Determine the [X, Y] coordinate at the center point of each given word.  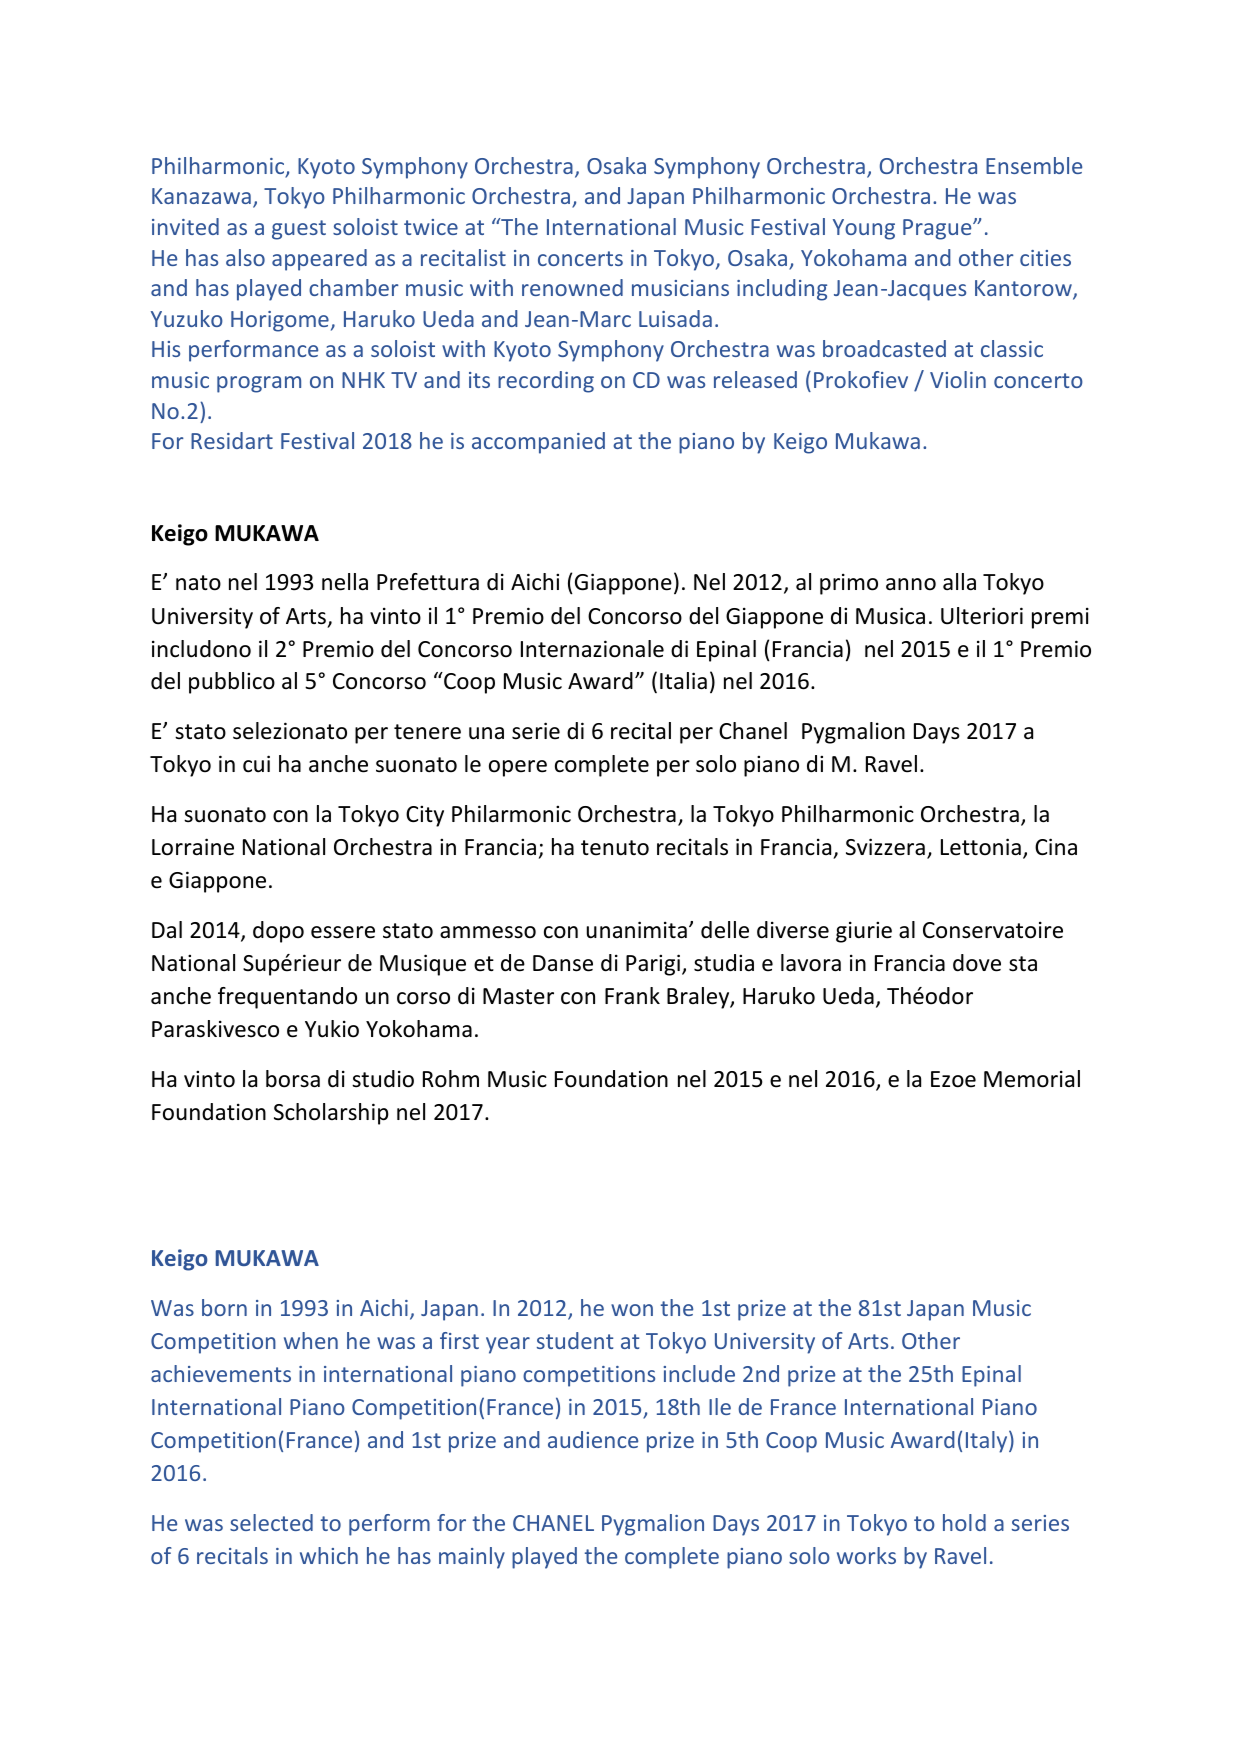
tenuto [615, 848]
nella [345, 582]
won [632, 1310]
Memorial [1032, 1079]
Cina [1056, 847]
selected [271, 1522]
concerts [580, 258]
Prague [938, 229]
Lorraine [193, 847]
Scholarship [331, 1114]
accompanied [538, 443]
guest [299, 230]
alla [959, 582]
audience [593, 1439]
